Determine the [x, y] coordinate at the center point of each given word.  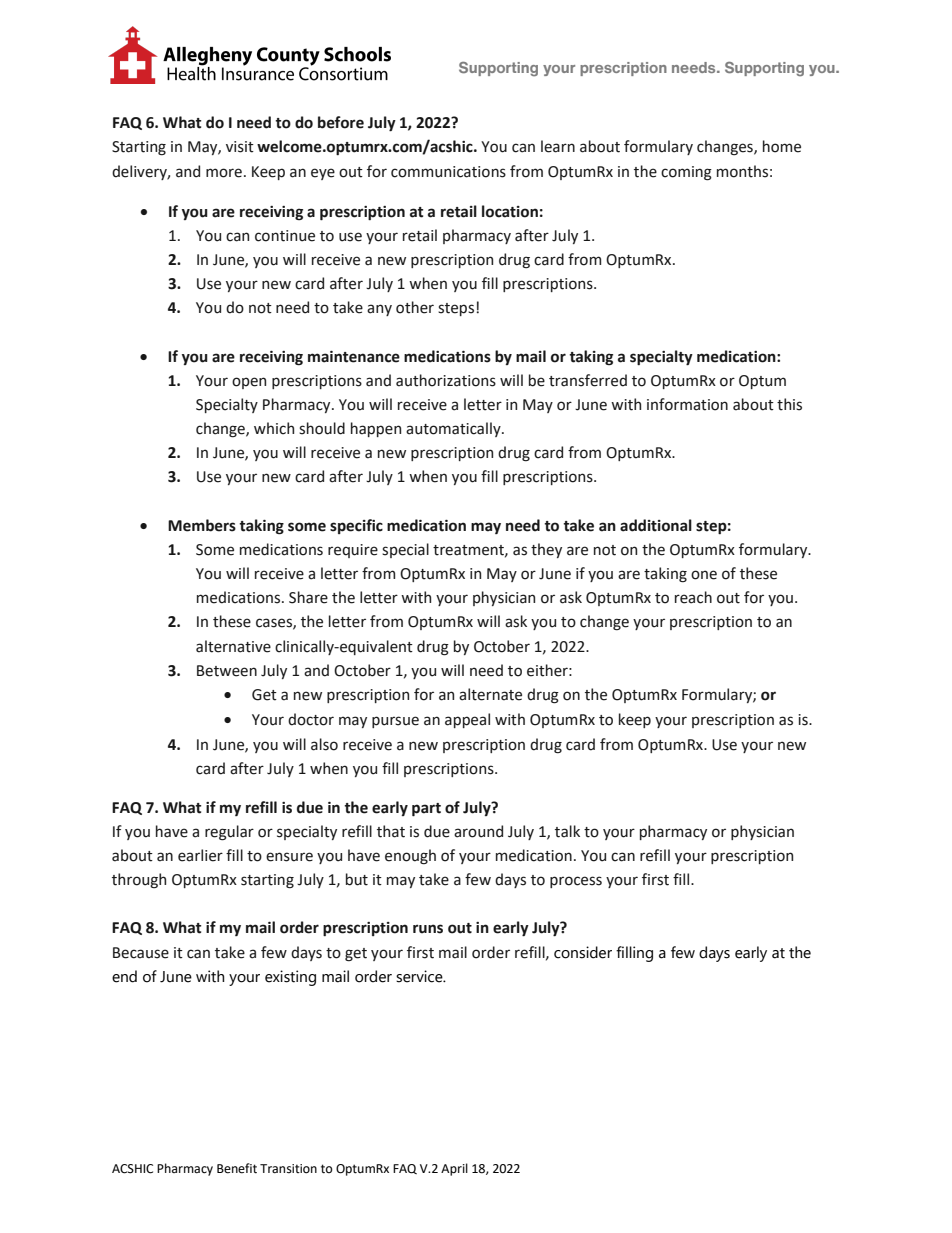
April [454, 1169]
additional [656, 525]
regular [229, 833]
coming [686, 173]
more [224, 173]
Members [202, 525]
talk [567, 831]
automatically [454, 429]
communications [448, 172]
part [426, 810]
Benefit [237, 1168]
